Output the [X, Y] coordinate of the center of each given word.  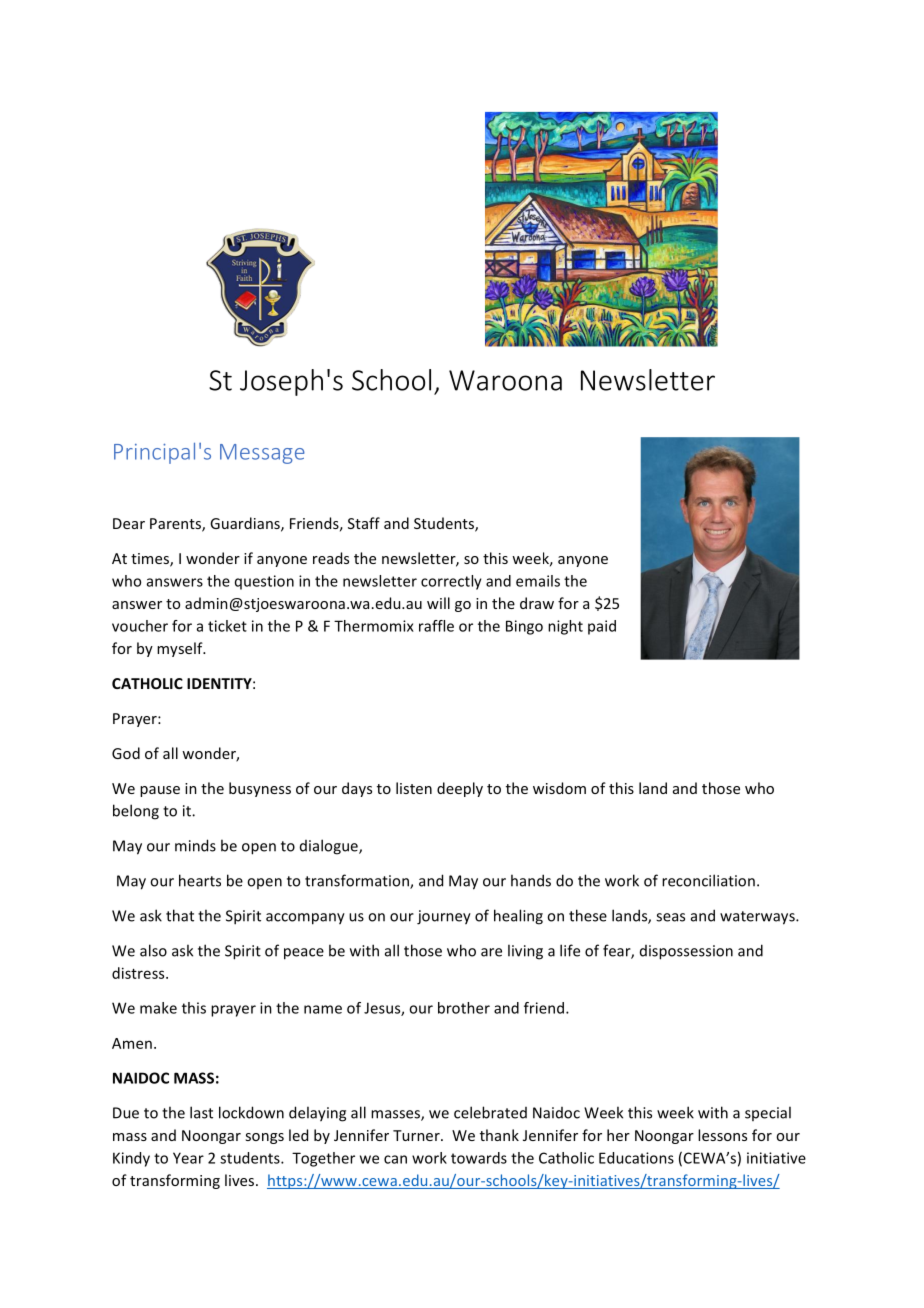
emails [538, 581]
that [180, 915]
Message [262, 454]
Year [188, 1158]
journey [444, 917]
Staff [364, 523]
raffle [436, 626]
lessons [722, 1135]
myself [181, 649]
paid [602, 627]
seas [670, 917]
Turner [417, 1135]
